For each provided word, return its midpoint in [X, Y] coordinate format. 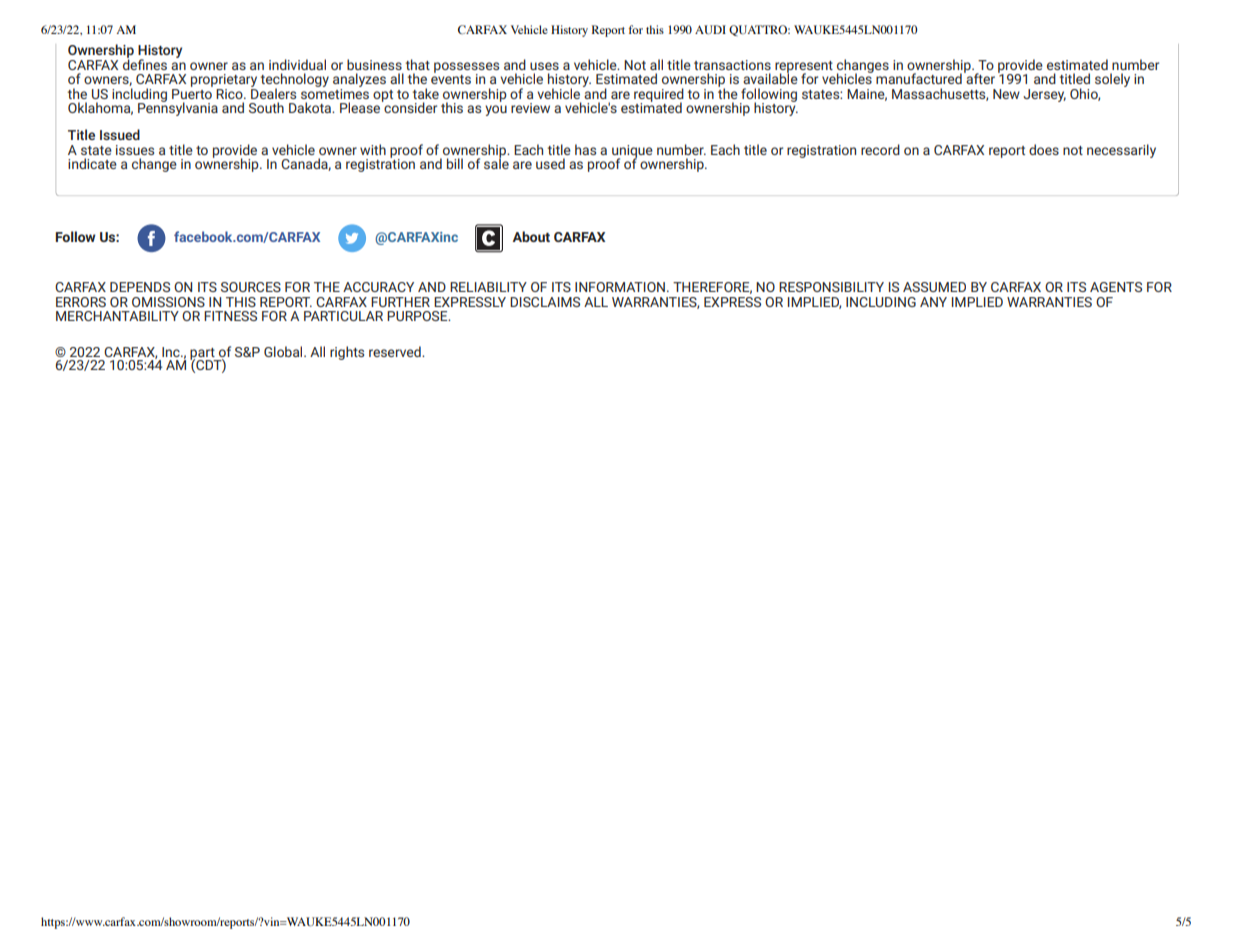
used [550, 163]
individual [297, 64]
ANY [933, 302]
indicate [92, 163]
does [1044, 149]
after [979, 77]
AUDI [710, 29]
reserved [396, 351]
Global [284, 351]
